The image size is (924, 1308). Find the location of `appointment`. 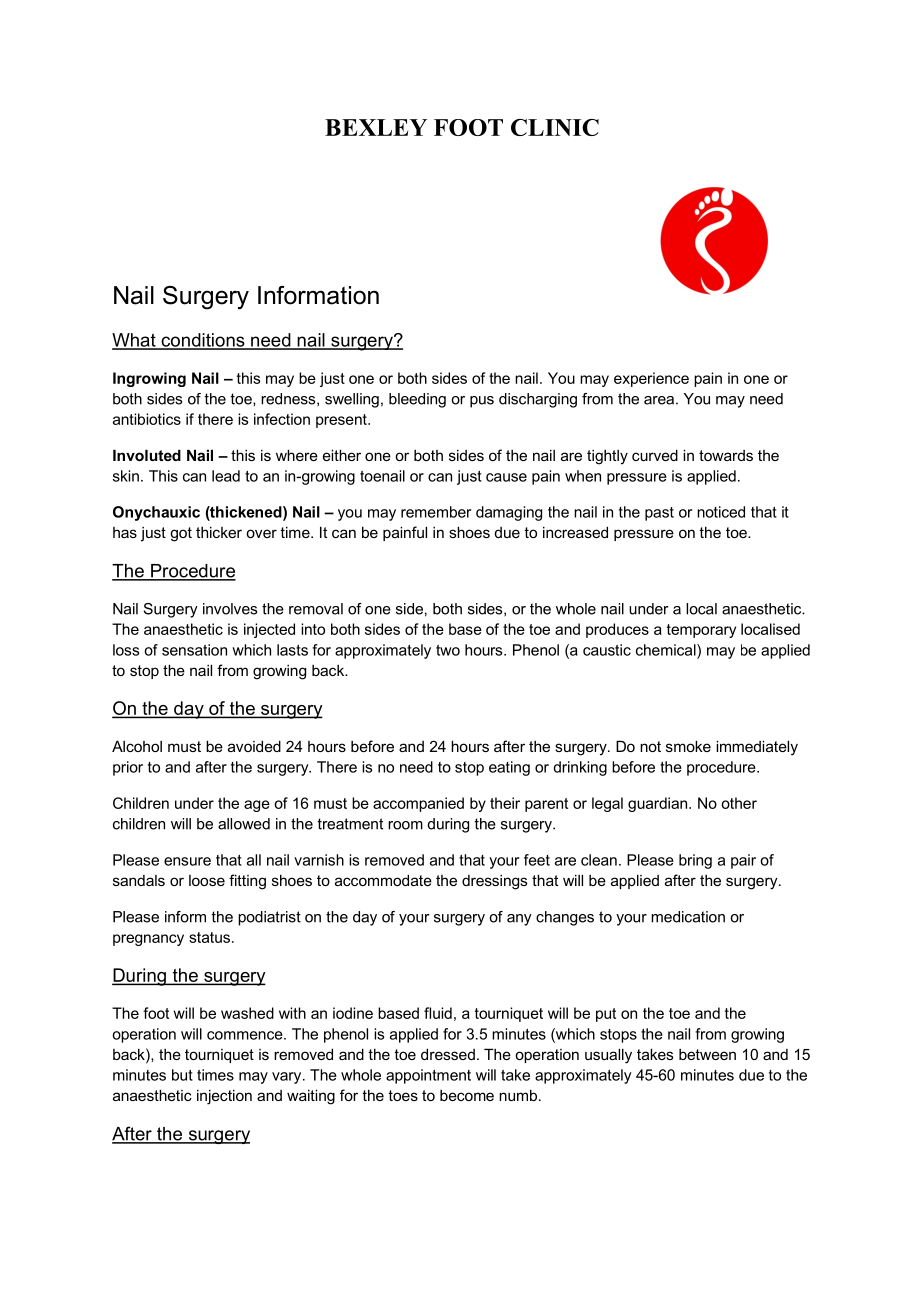

appointment is located at coordinates (428, 1076).
